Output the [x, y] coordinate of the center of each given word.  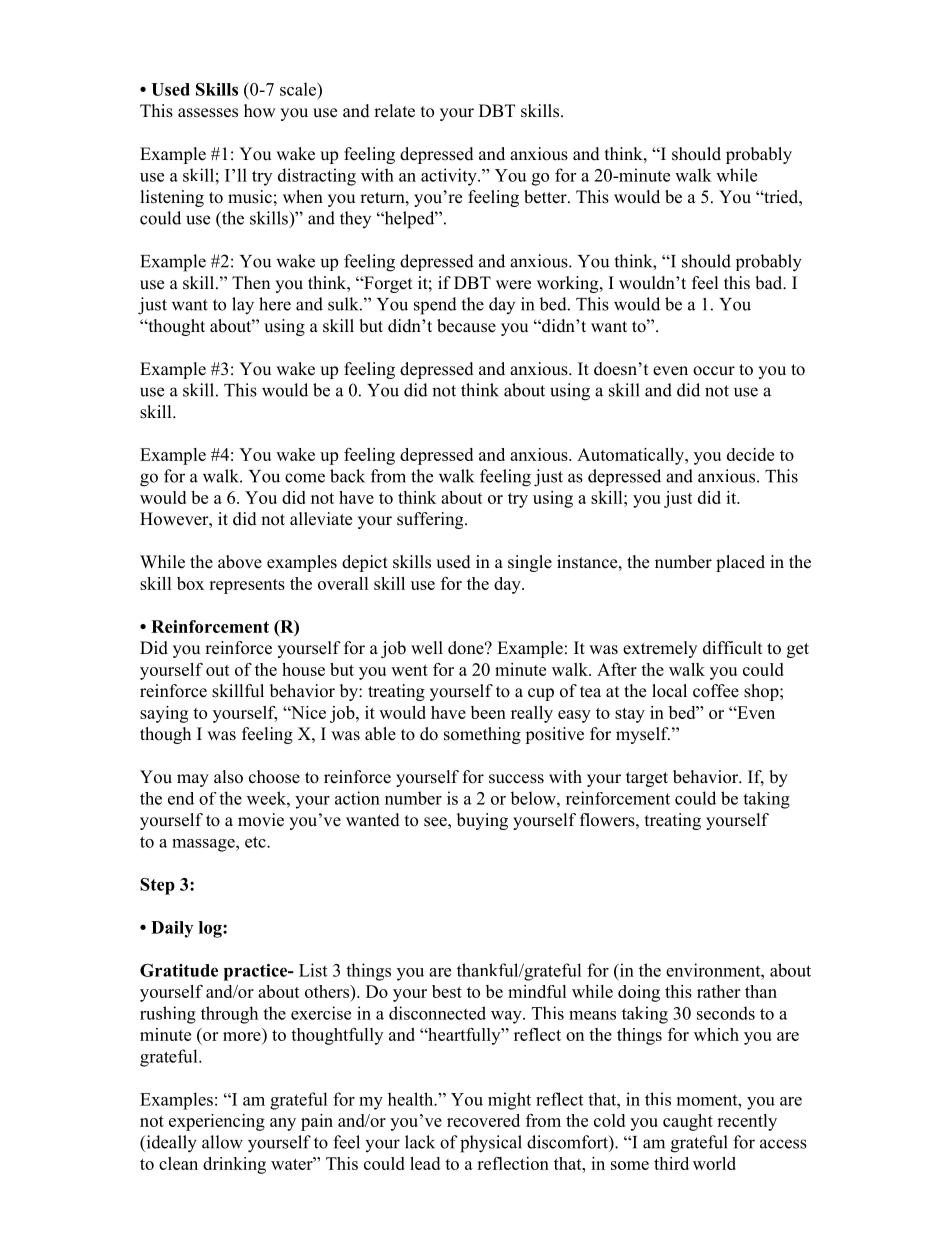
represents [247, 586]
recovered [483, 1120]
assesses [208, 113]
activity [450, 177]
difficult [732, 648]
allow [222, 1142]
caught [688, 1122]
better [546, 197]
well [427, 648]
